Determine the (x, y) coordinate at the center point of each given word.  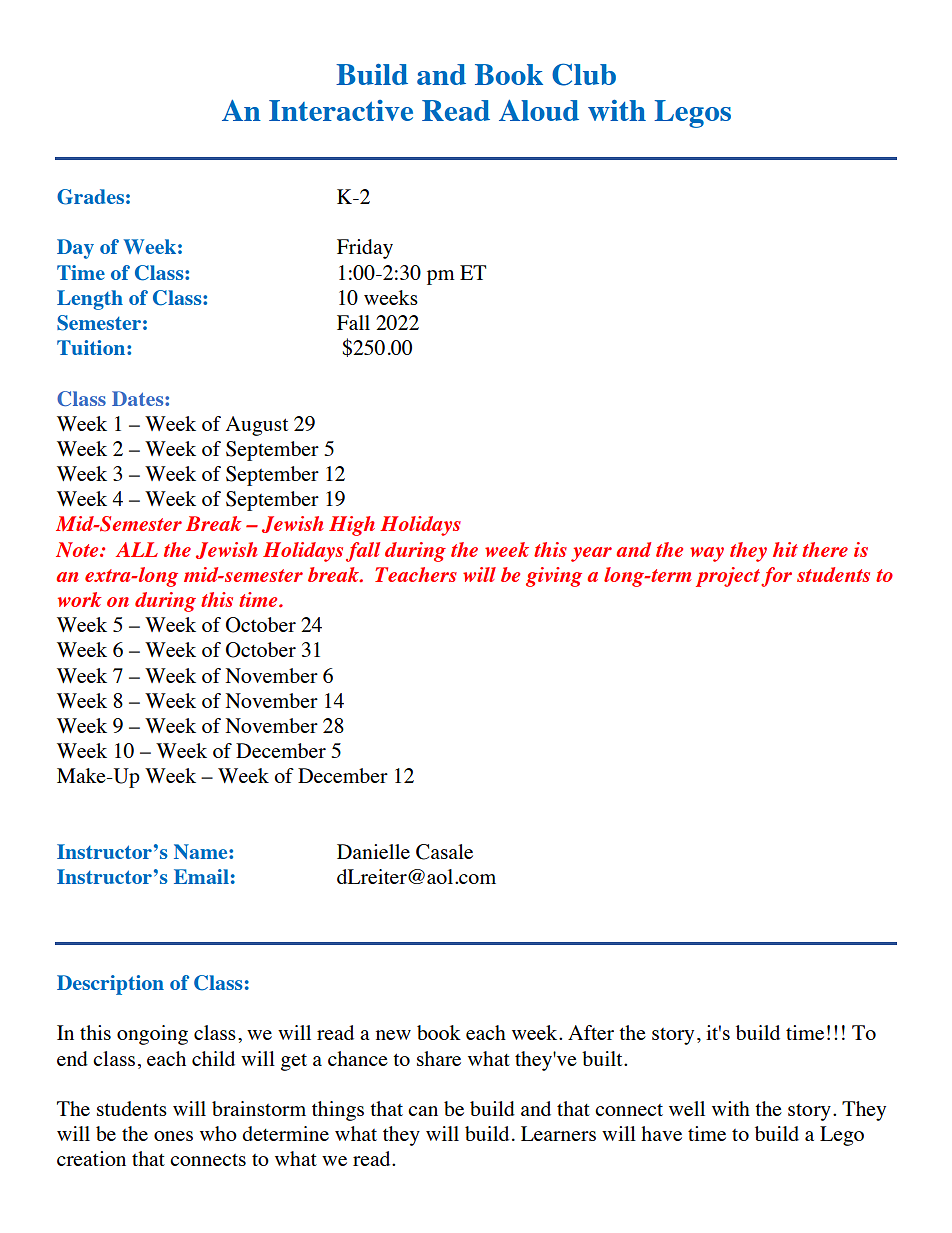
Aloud (539, 110)
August (257, 426)
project (729, 577)
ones (173, 1136)
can (423, 1111)
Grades (90, 197)
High (352, 526)
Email (201, 876)
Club (584, 74)
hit (785, 549)
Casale (444, 852)
